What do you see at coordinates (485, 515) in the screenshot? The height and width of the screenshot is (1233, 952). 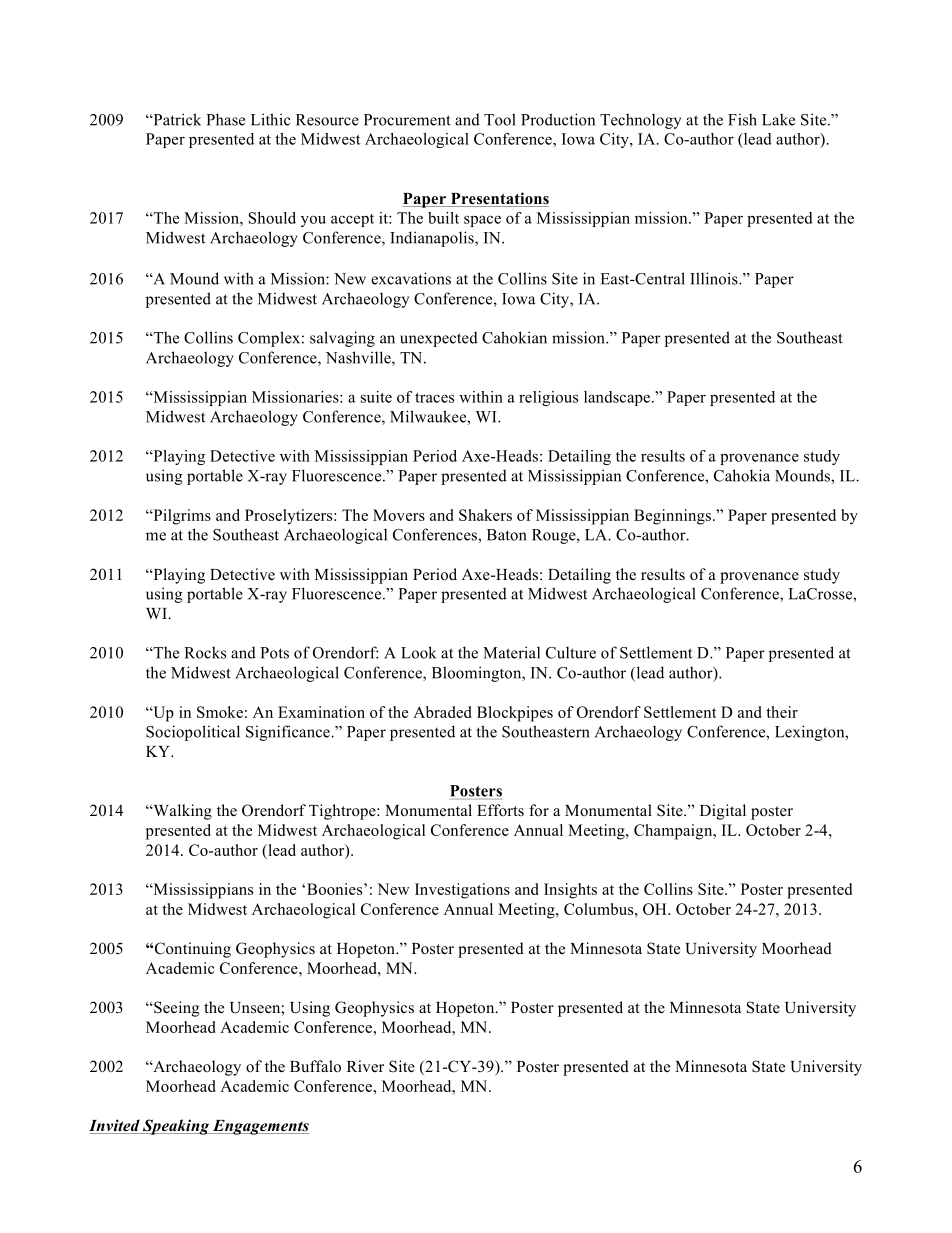 I see `Shakers` at bounding box center [485, 515].
